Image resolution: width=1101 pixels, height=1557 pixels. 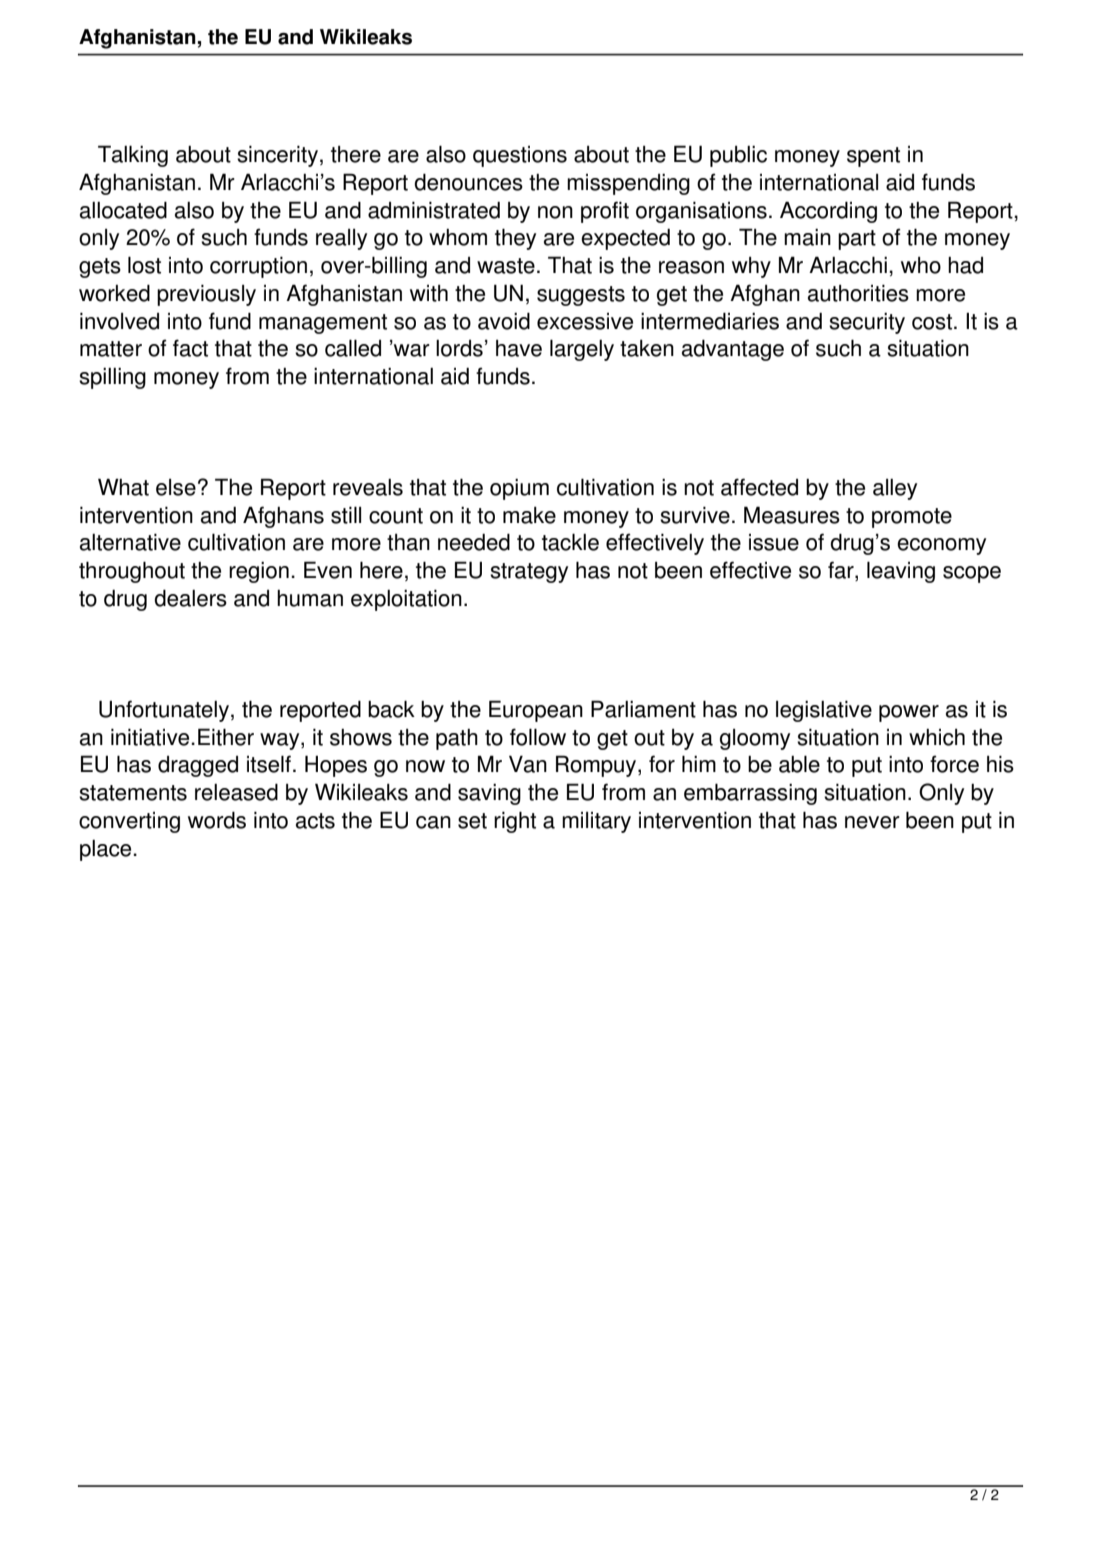 What do you see at coordinates (529, 515) in the screenshot?
I see `make` at bounding box center [529, 515].
